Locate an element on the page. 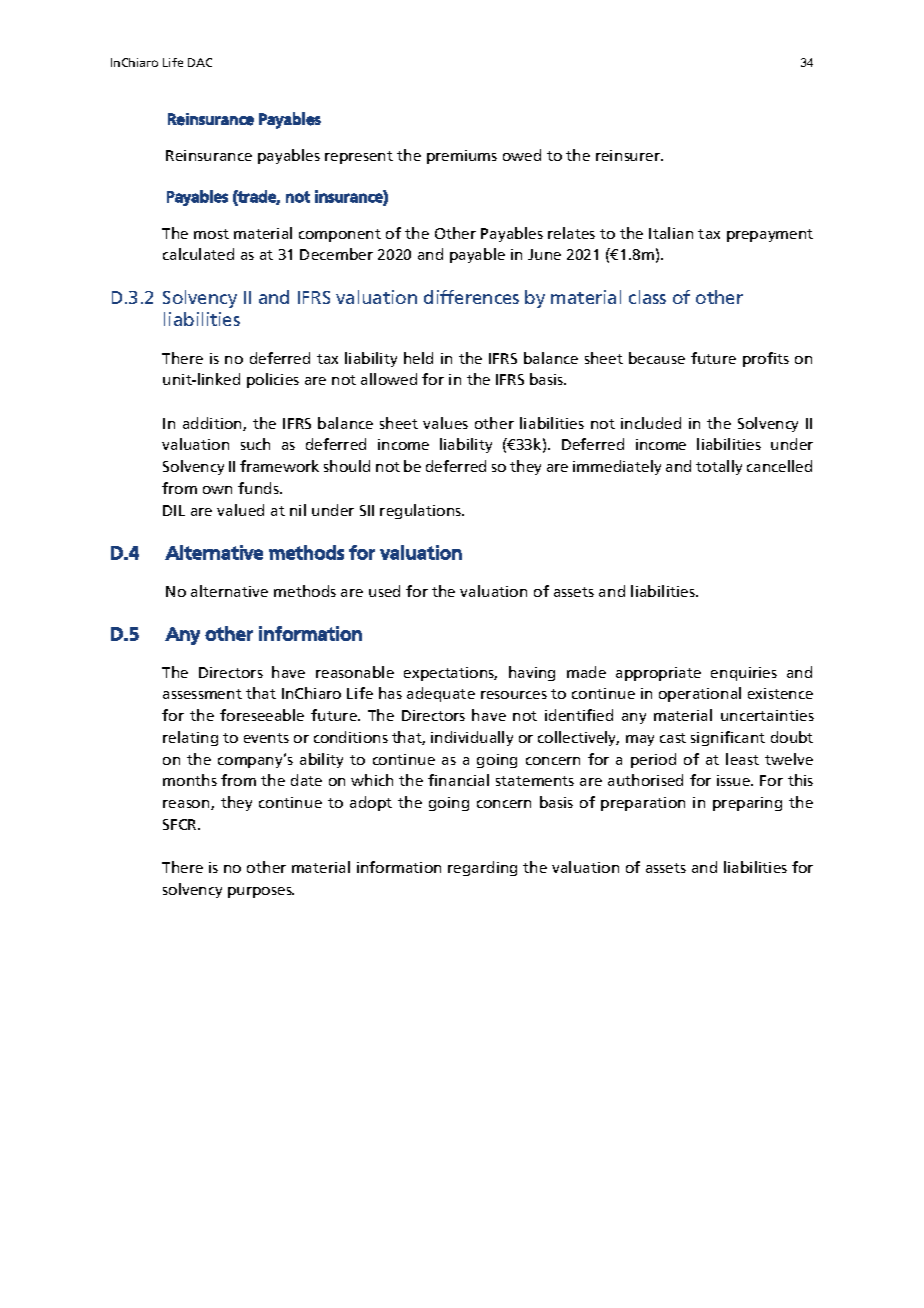 The height and width of the page is (1308, 924). profits is located at coordinates (766, 359).
